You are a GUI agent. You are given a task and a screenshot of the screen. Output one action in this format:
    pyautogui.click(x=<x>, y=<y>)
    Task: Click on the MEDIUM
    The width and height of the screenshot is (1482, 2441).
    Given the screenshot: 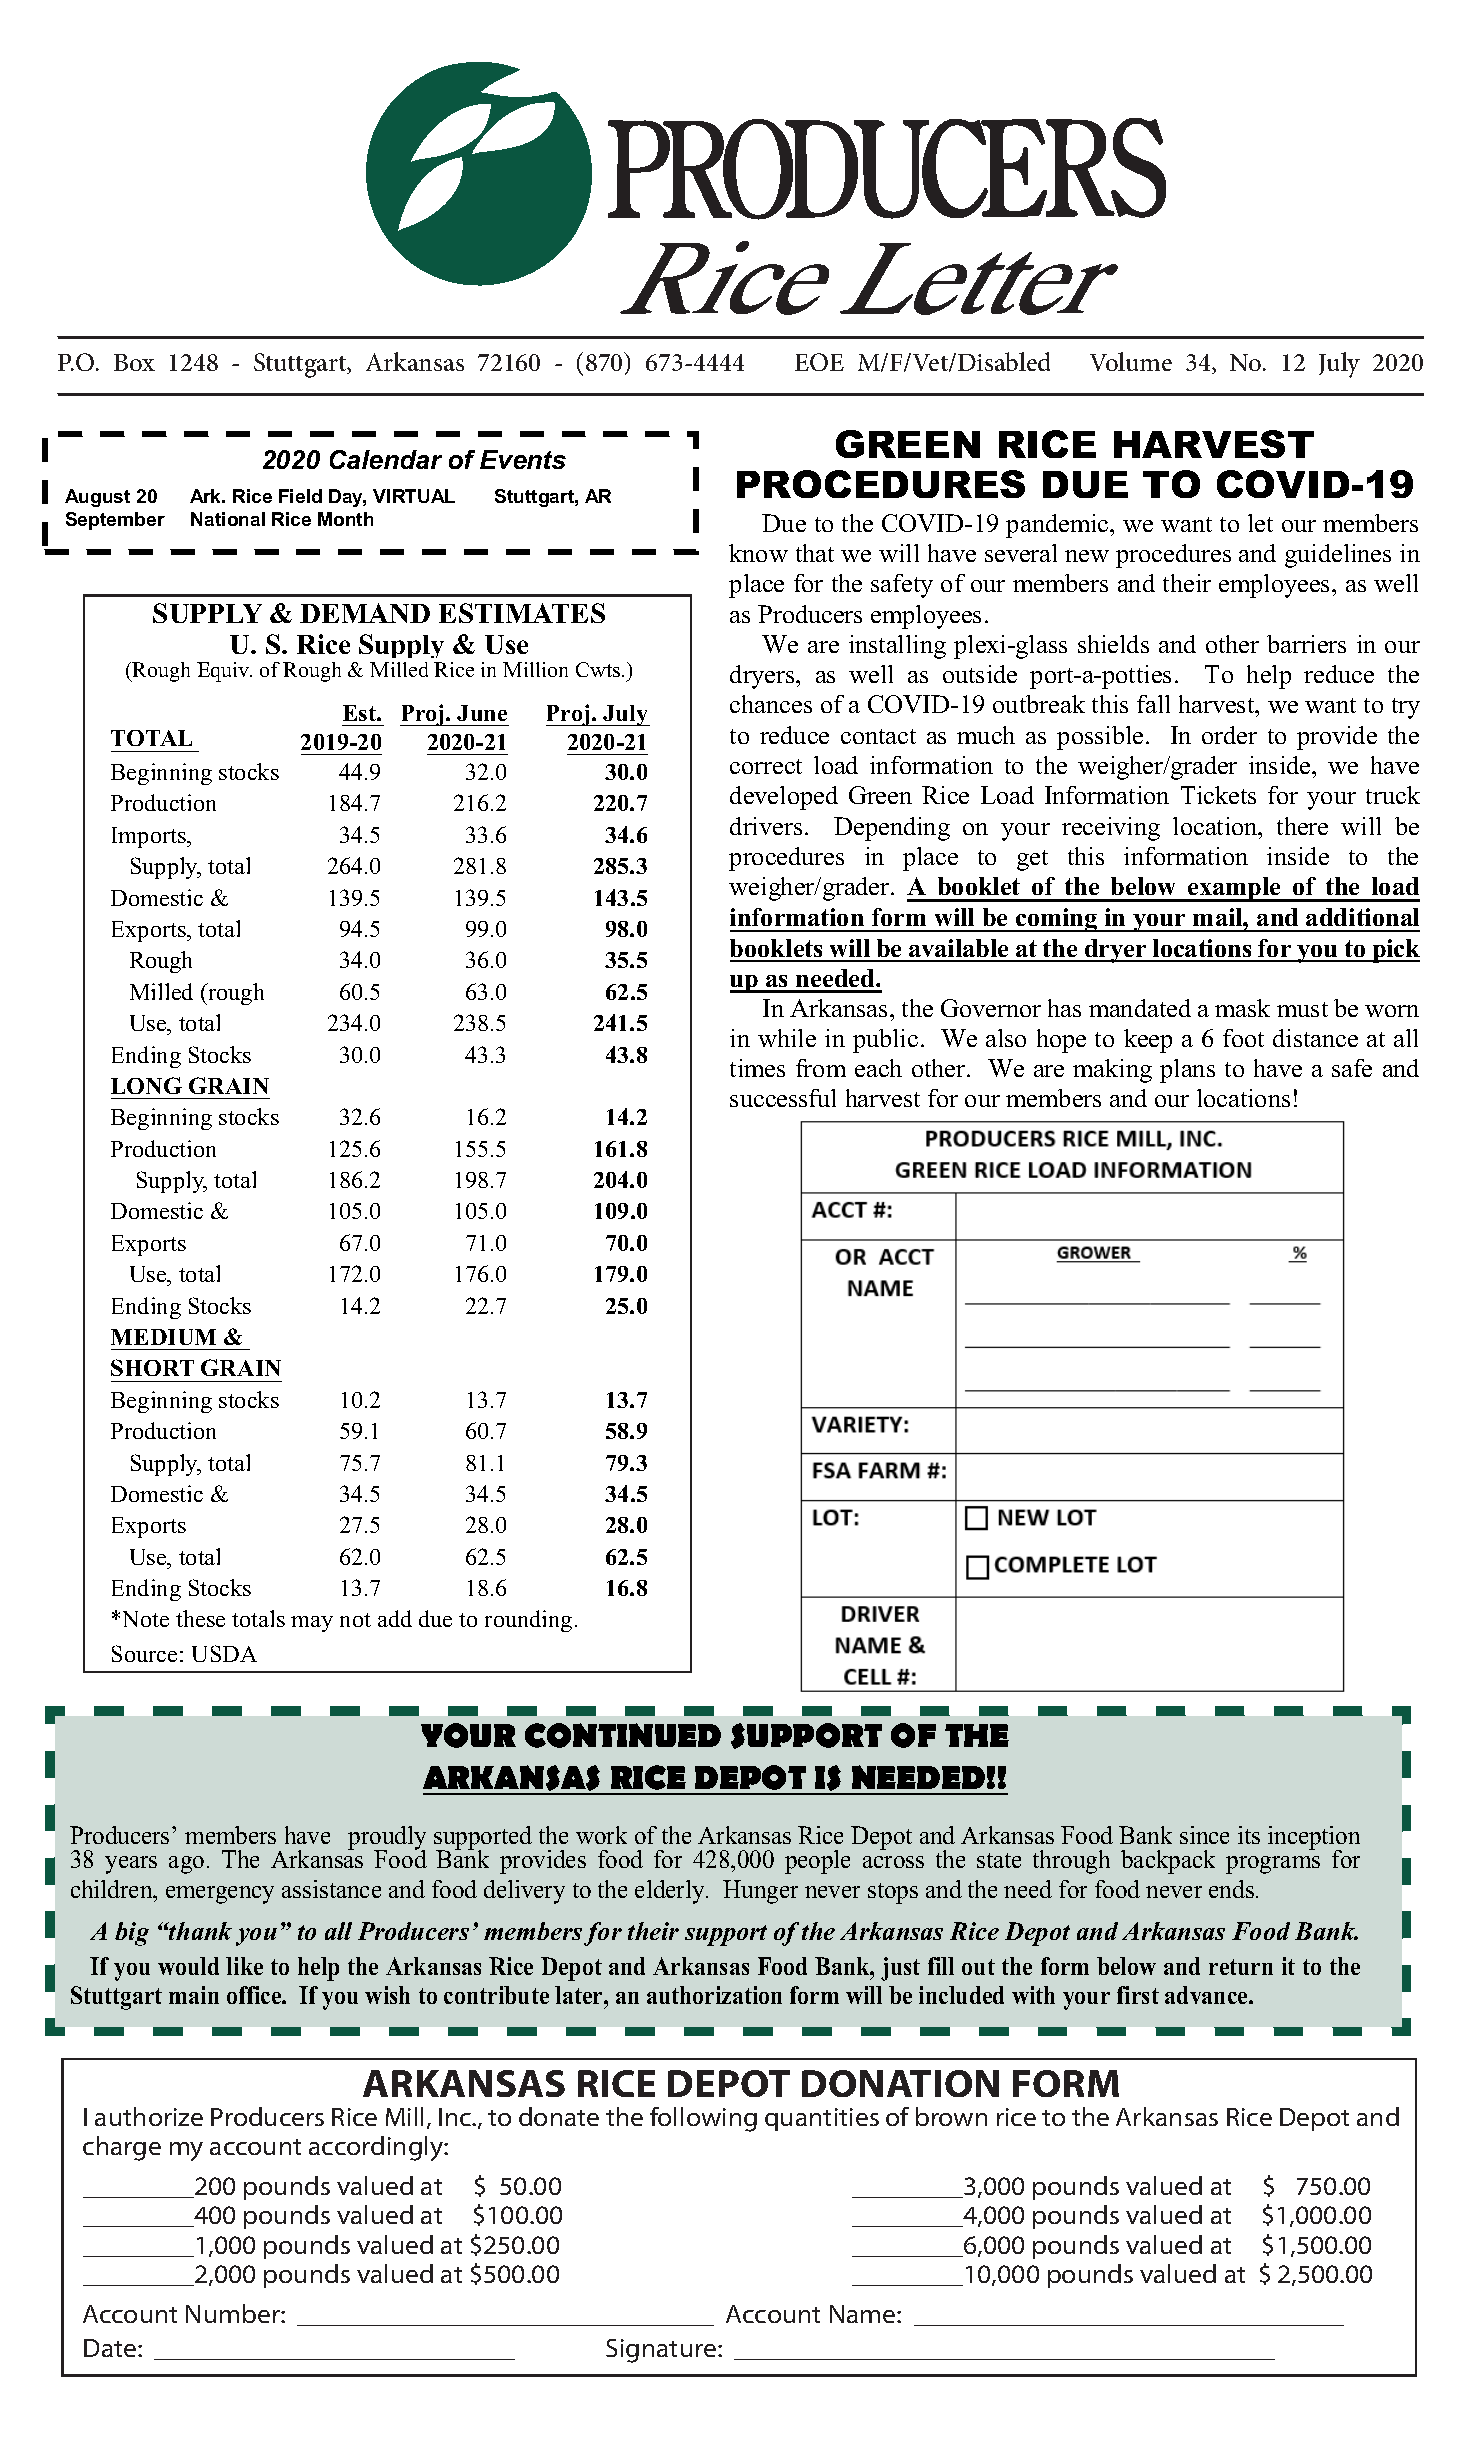 What is the action you would take?
    pyautogui.click(x=163, y=1337)
